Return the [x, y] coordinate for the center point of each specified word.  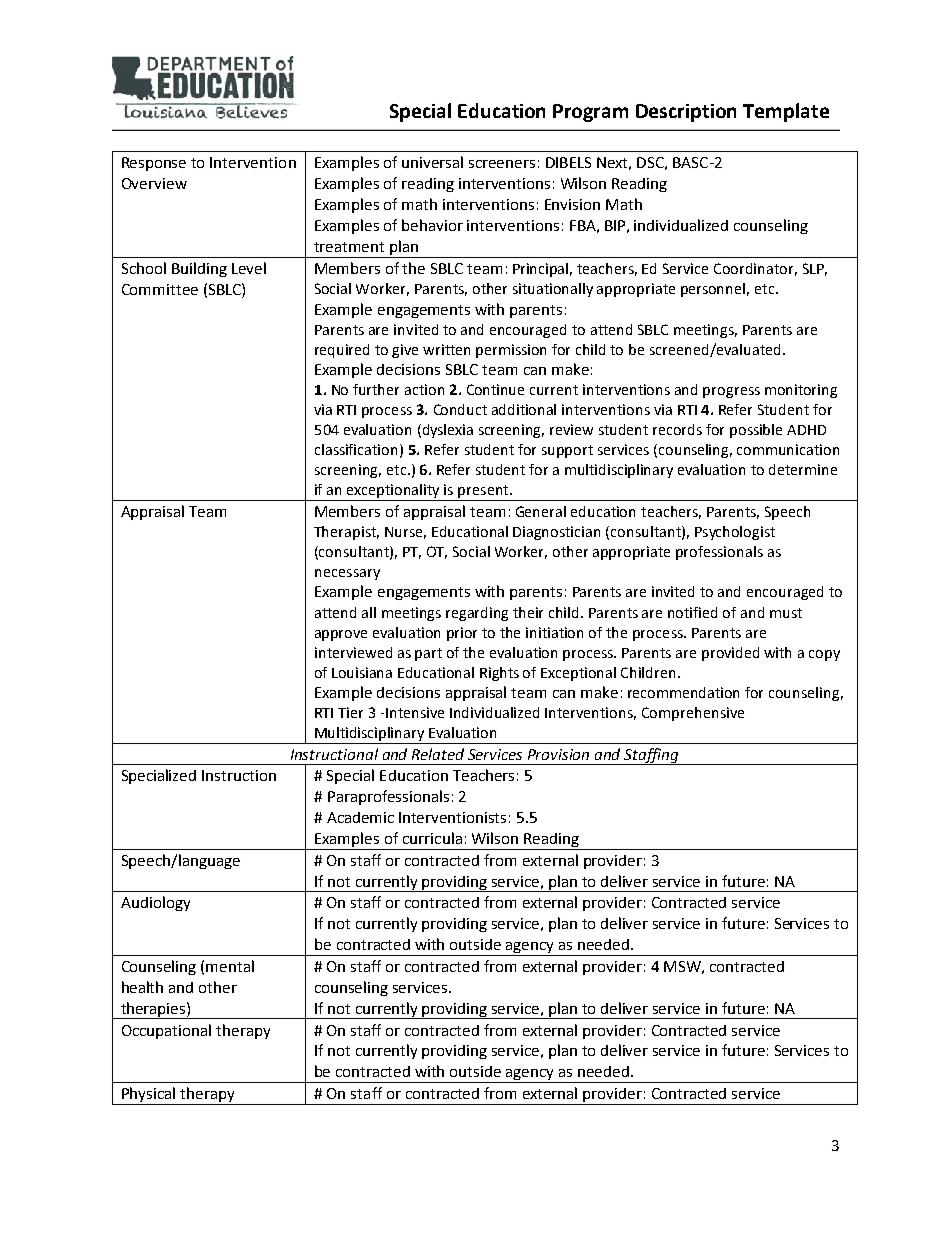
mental [230, 966]
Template [786, 112]
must [786, 613]
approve [341, 635]
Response [154, 164]
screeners [502, 164]
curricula [432, 838]
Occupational [166, 1031]
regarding [477, 614]
